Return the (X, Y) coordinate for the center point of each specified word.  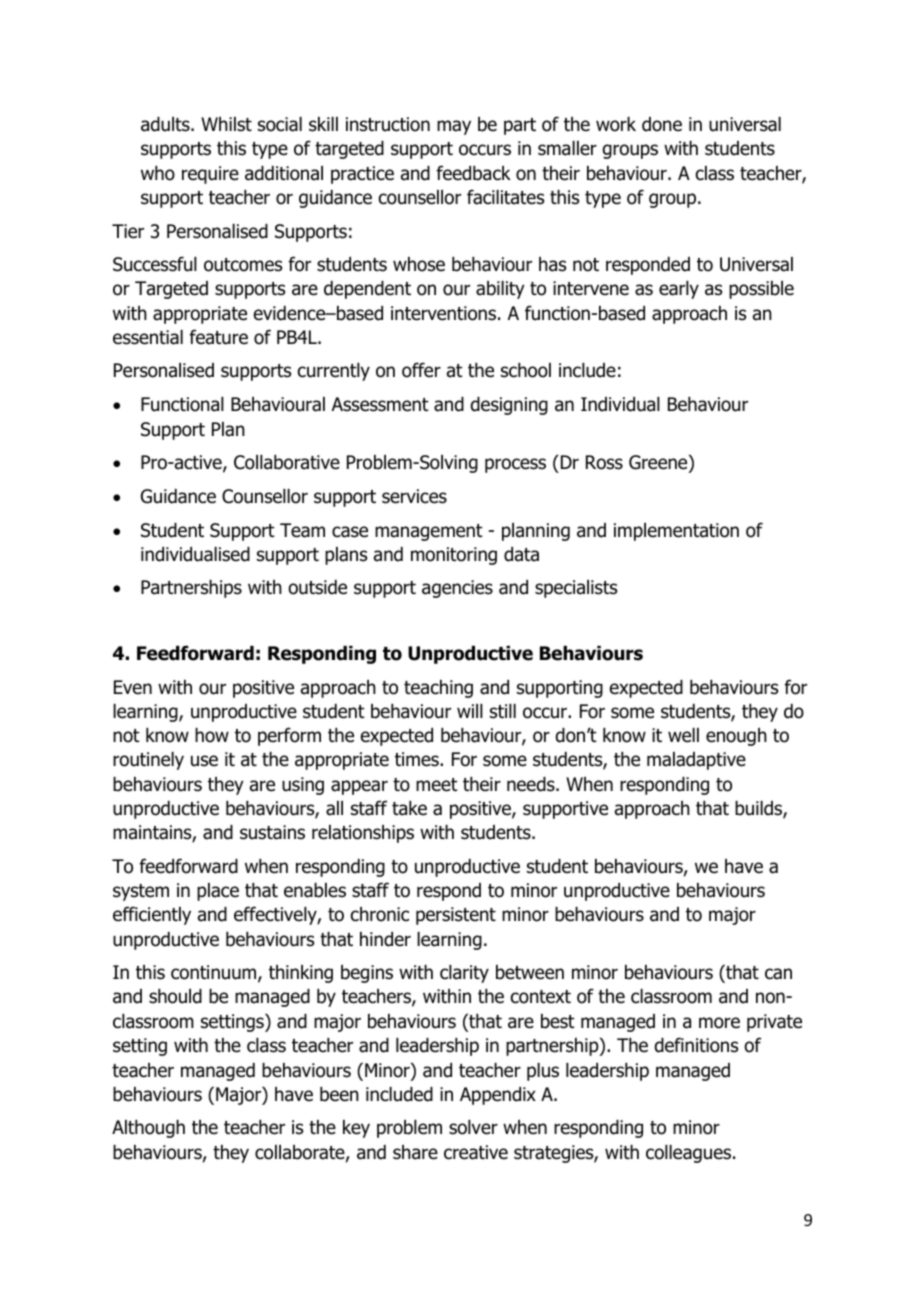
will (470, 711)
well (683, 735)
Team (302, 530)
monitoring (454, 556)
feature (218, 337)
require (210, 175)
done (662, 124)
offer (421, 370)
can (778, 974)
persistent (456, 916)
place (218, 892)
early (679, 290)
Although (148, 1129)
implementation (676, 532)
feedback (473, 173)
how (212, 735)
